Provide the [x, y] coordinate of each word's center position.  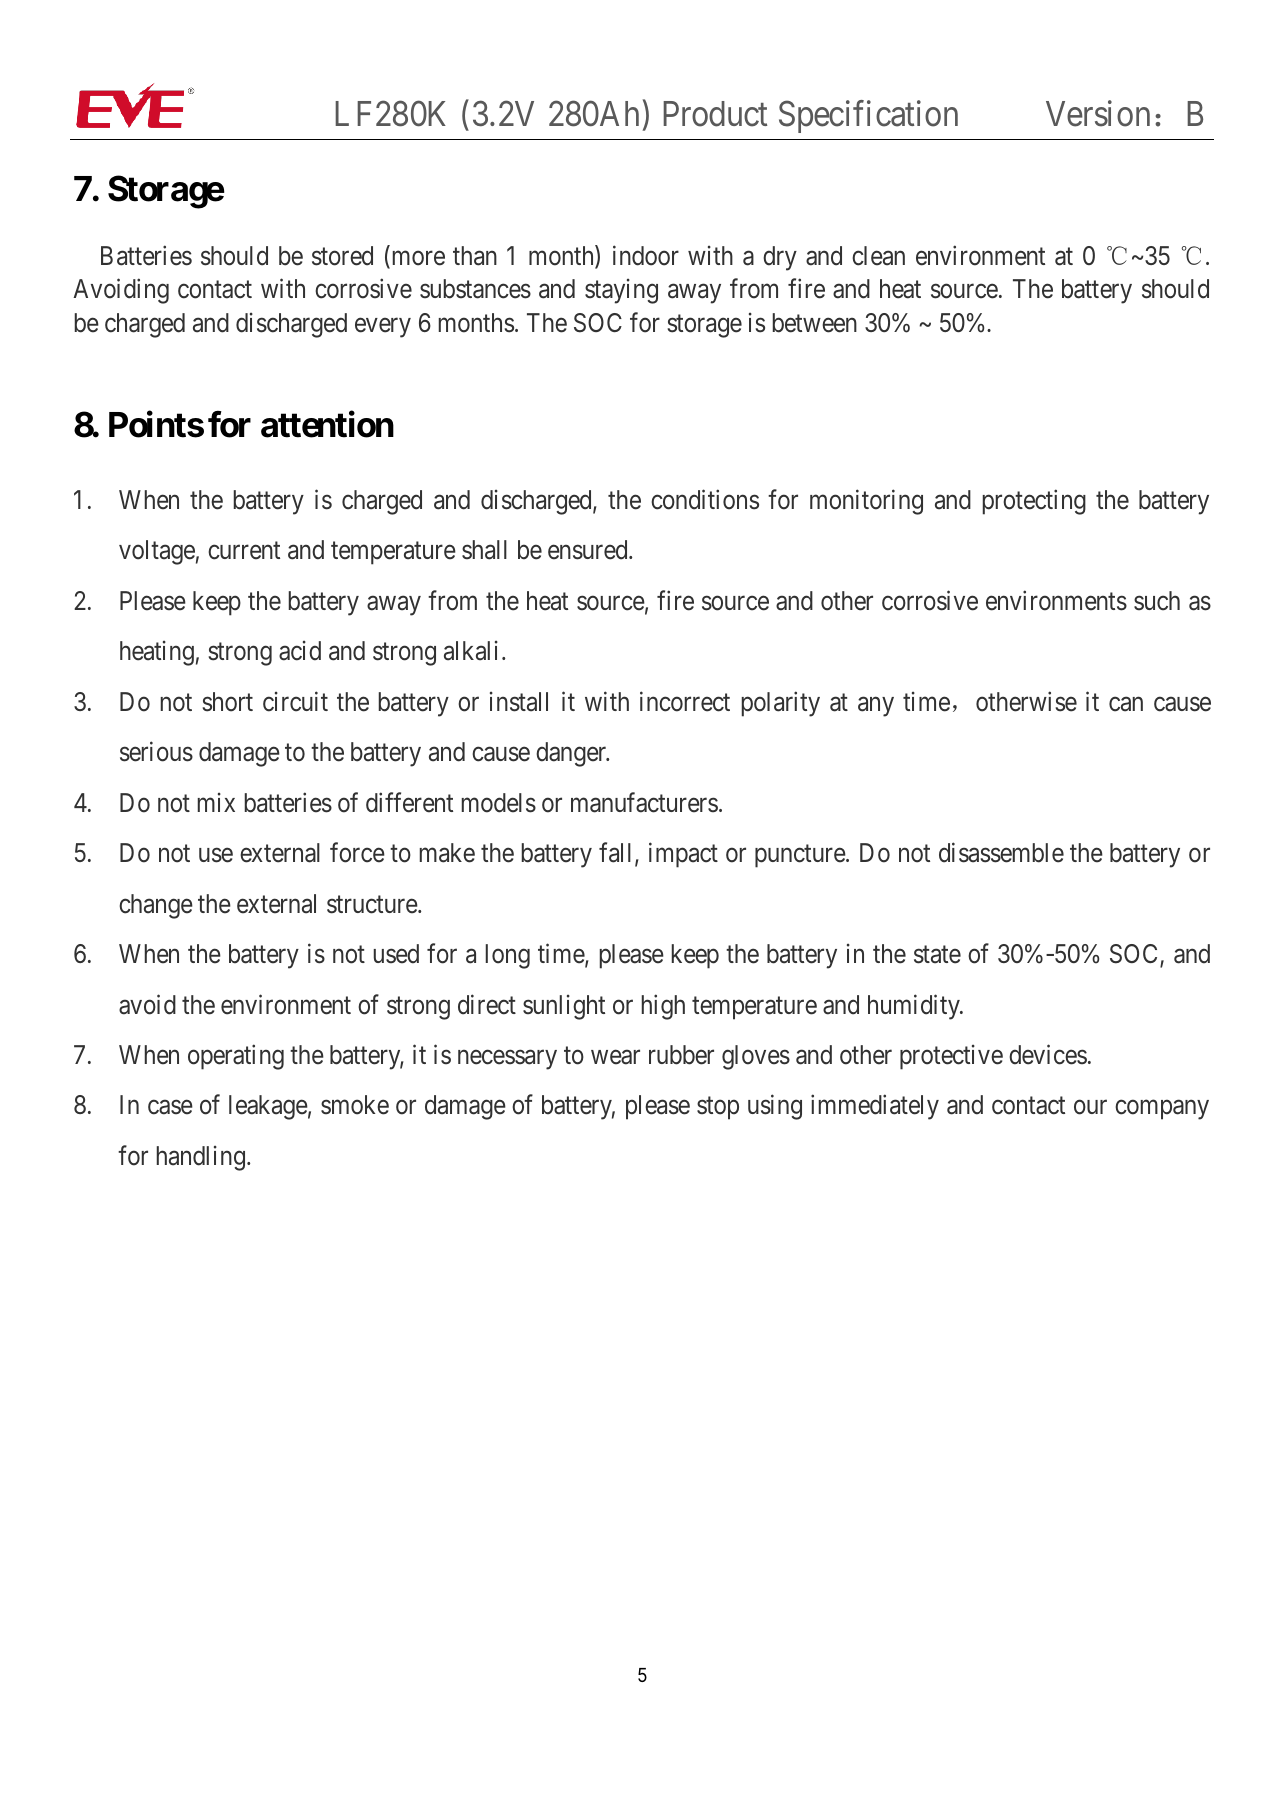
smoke [355, 1105]
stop [718, 1109]
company [1162, 1110]
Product [715, 114]
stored [342, 256]
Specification [868, 117]
